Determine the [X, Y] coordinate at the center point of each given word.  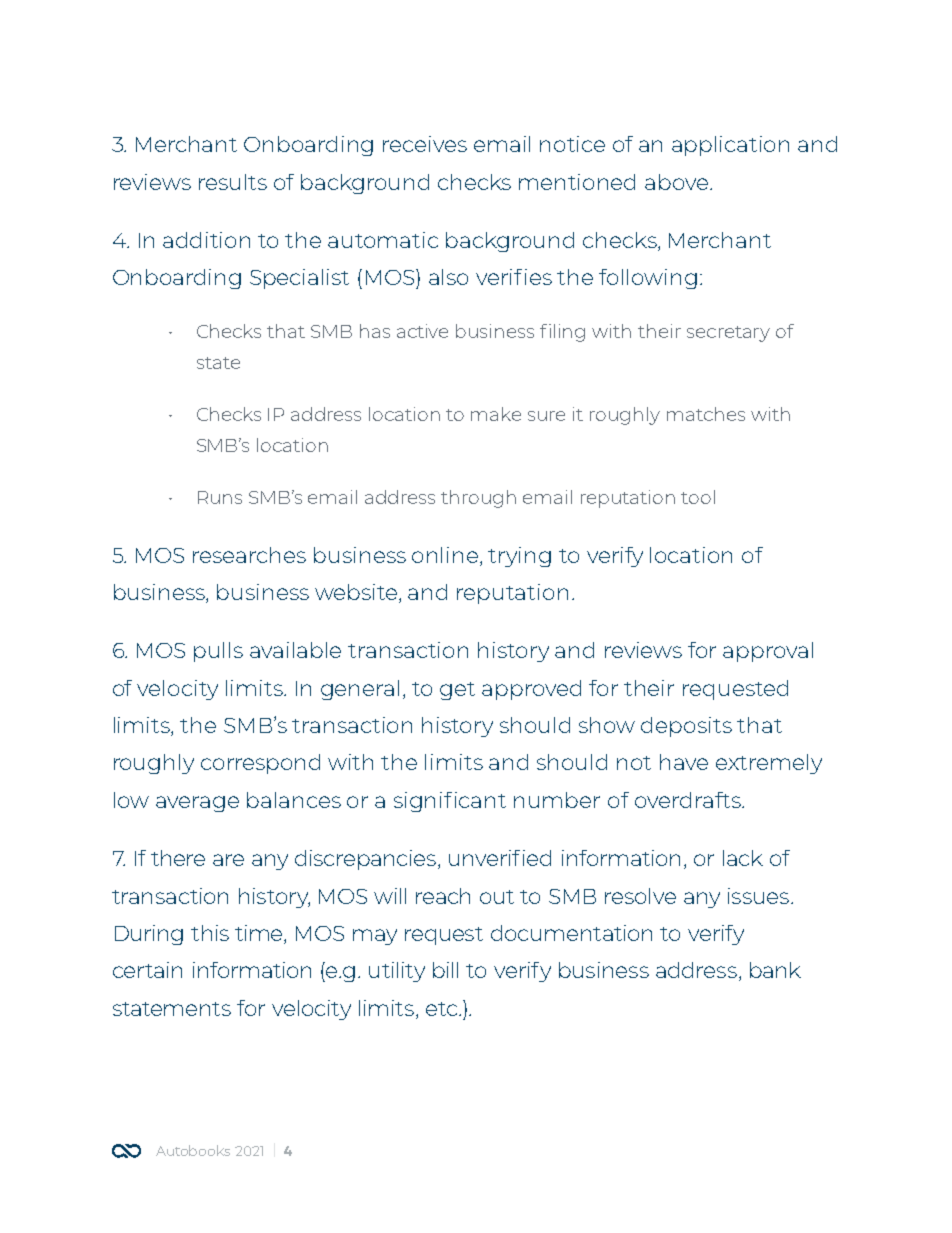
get [457, 691]
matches [706, 414]
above [678, 182]
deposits [686, 727]
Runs [220, 497]
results [233, 182]
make [496, 414]
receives [425, 144]
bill [445, 970]
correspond [260, 764]
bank [775, 970]
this [210, 933]
